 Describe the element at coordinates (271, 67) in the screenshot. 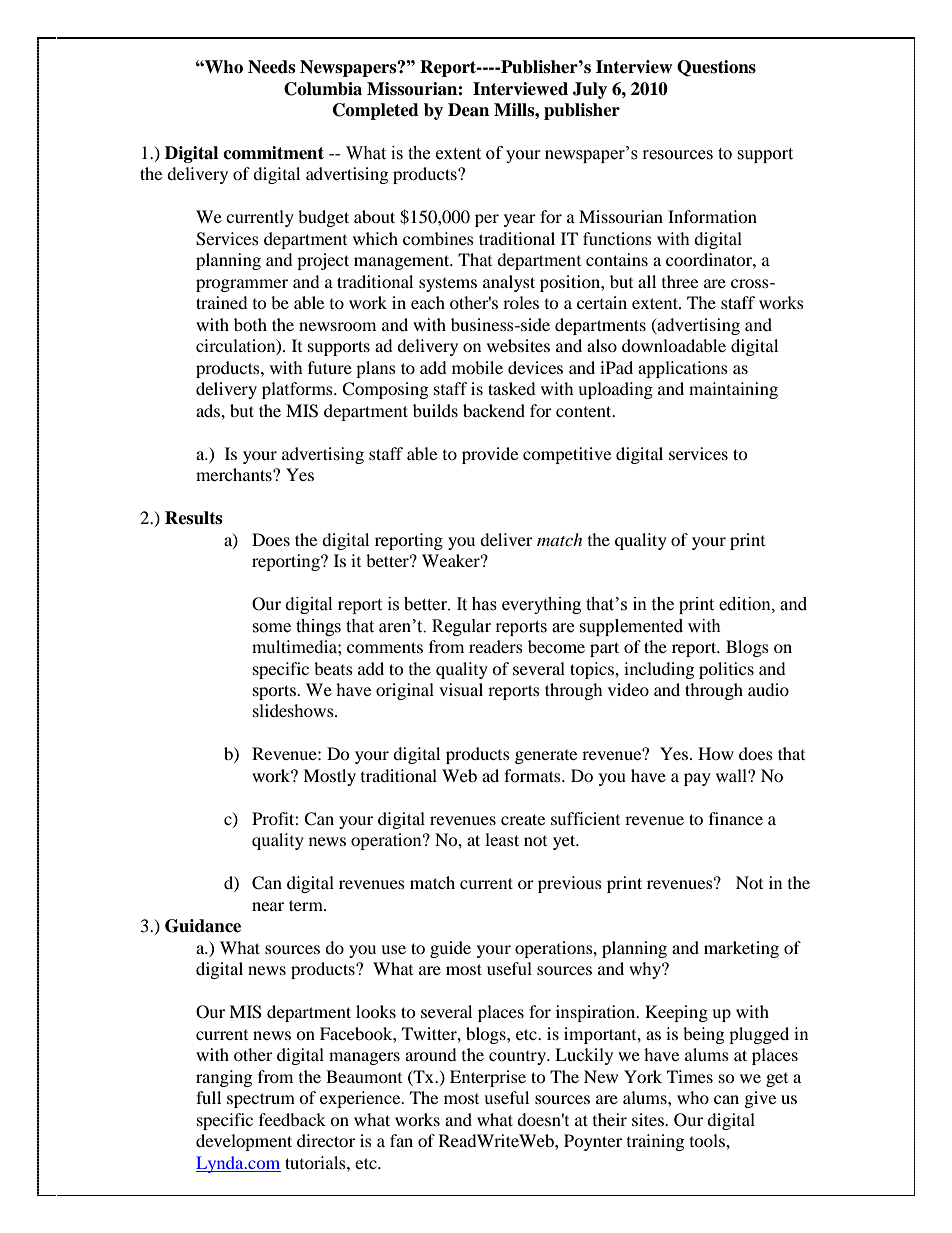

I see `Needs` at that location.
